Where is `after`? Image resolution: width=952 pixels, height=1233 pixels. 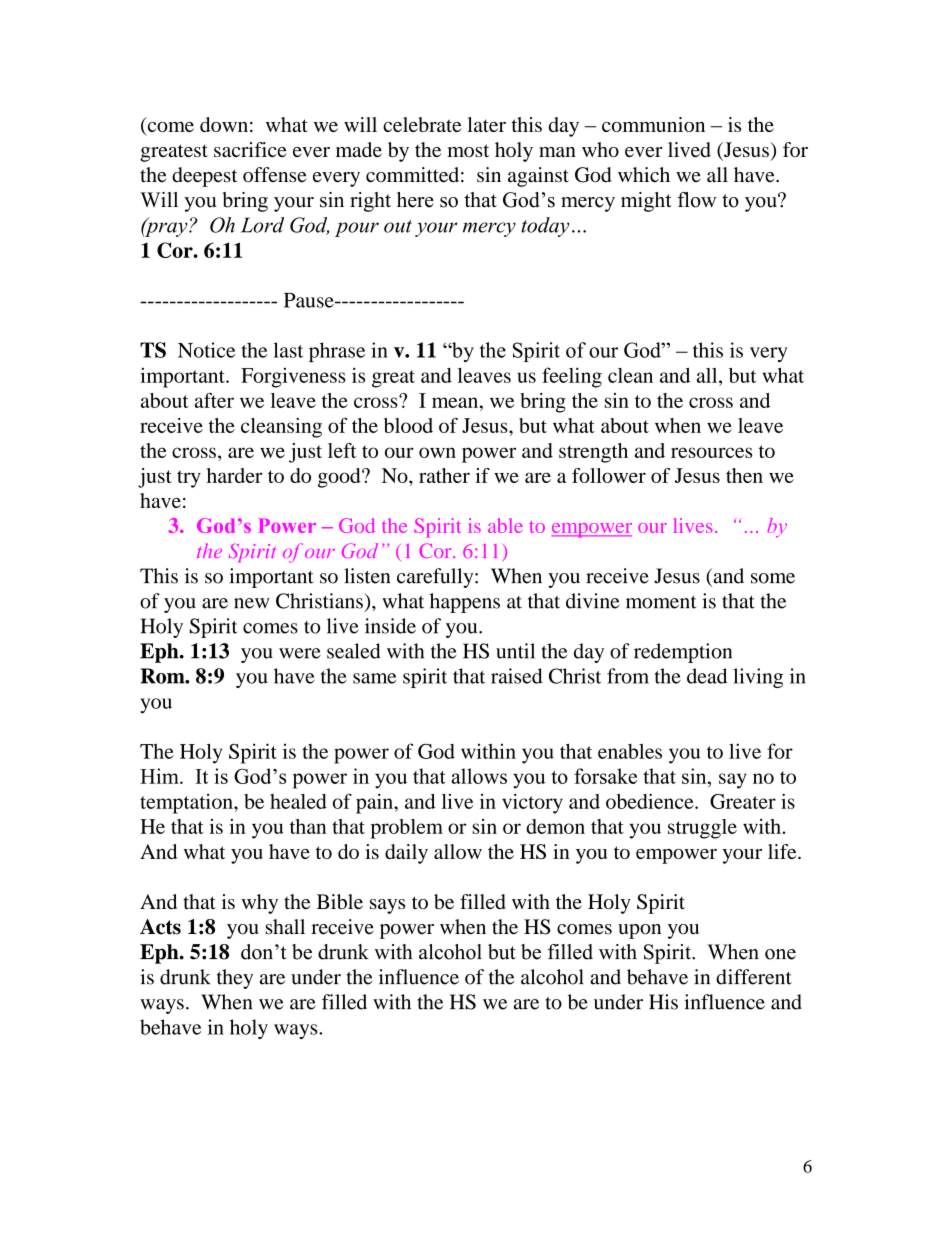 after is located at coordinates (214, 400).
